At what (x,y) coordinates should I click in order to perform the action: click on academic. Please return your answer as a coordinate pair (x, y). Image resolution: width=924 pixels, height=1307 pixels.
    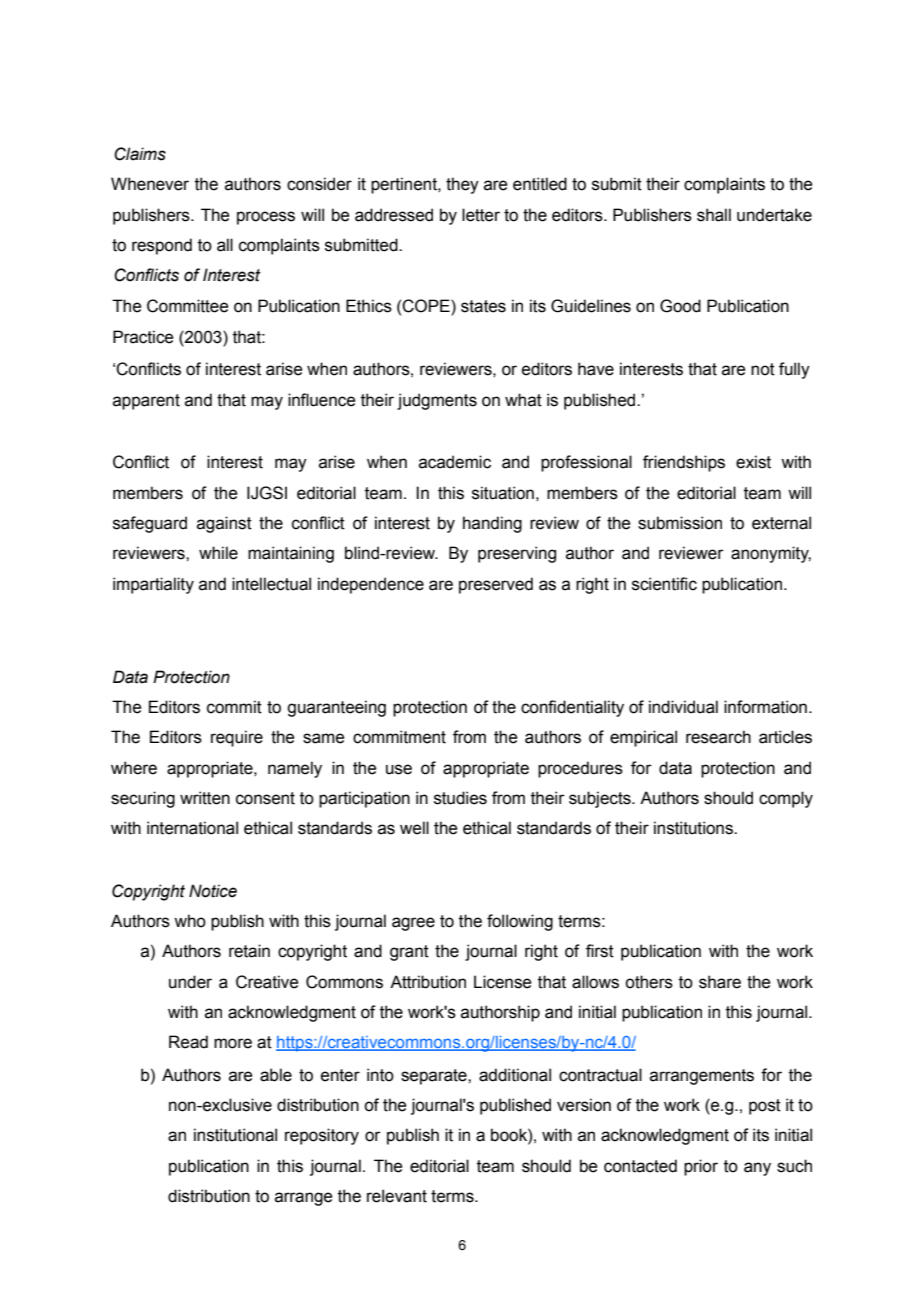
    Looking at the image, I should click on (455, 462).
